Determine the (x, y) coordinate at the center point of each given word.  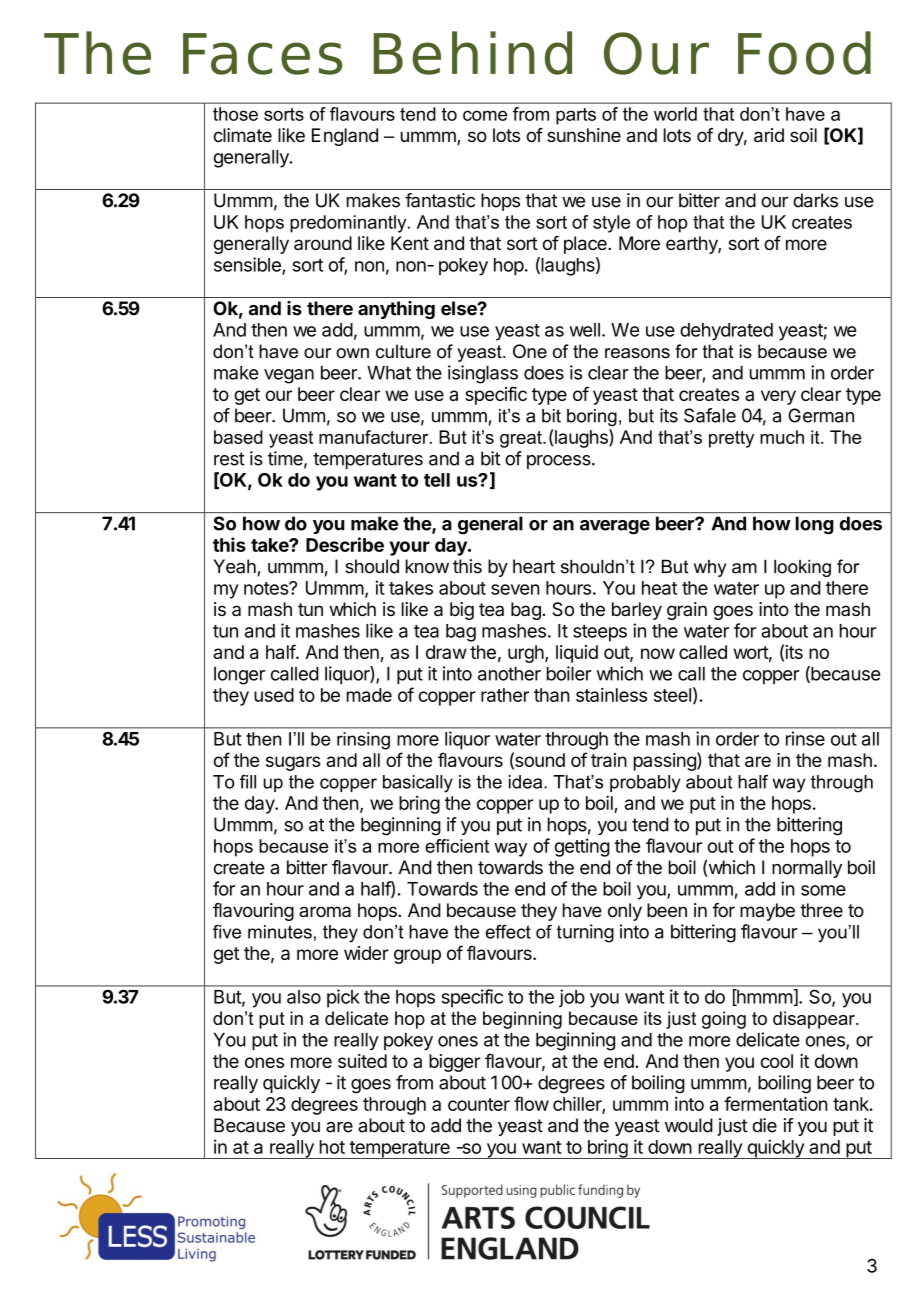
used (274, 695)
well (585, 330)
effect (508, 932)
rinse (805, 738)
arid (769, 135)
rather (505, 695)
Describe (345, 544)
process (560, 462)
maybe (767, 912)
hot (332, 1147)
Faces (262, 54)
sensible (248, 265)
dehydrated (726, 332)
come (485, 115)
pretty (731, 439)
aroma (325, 912)
